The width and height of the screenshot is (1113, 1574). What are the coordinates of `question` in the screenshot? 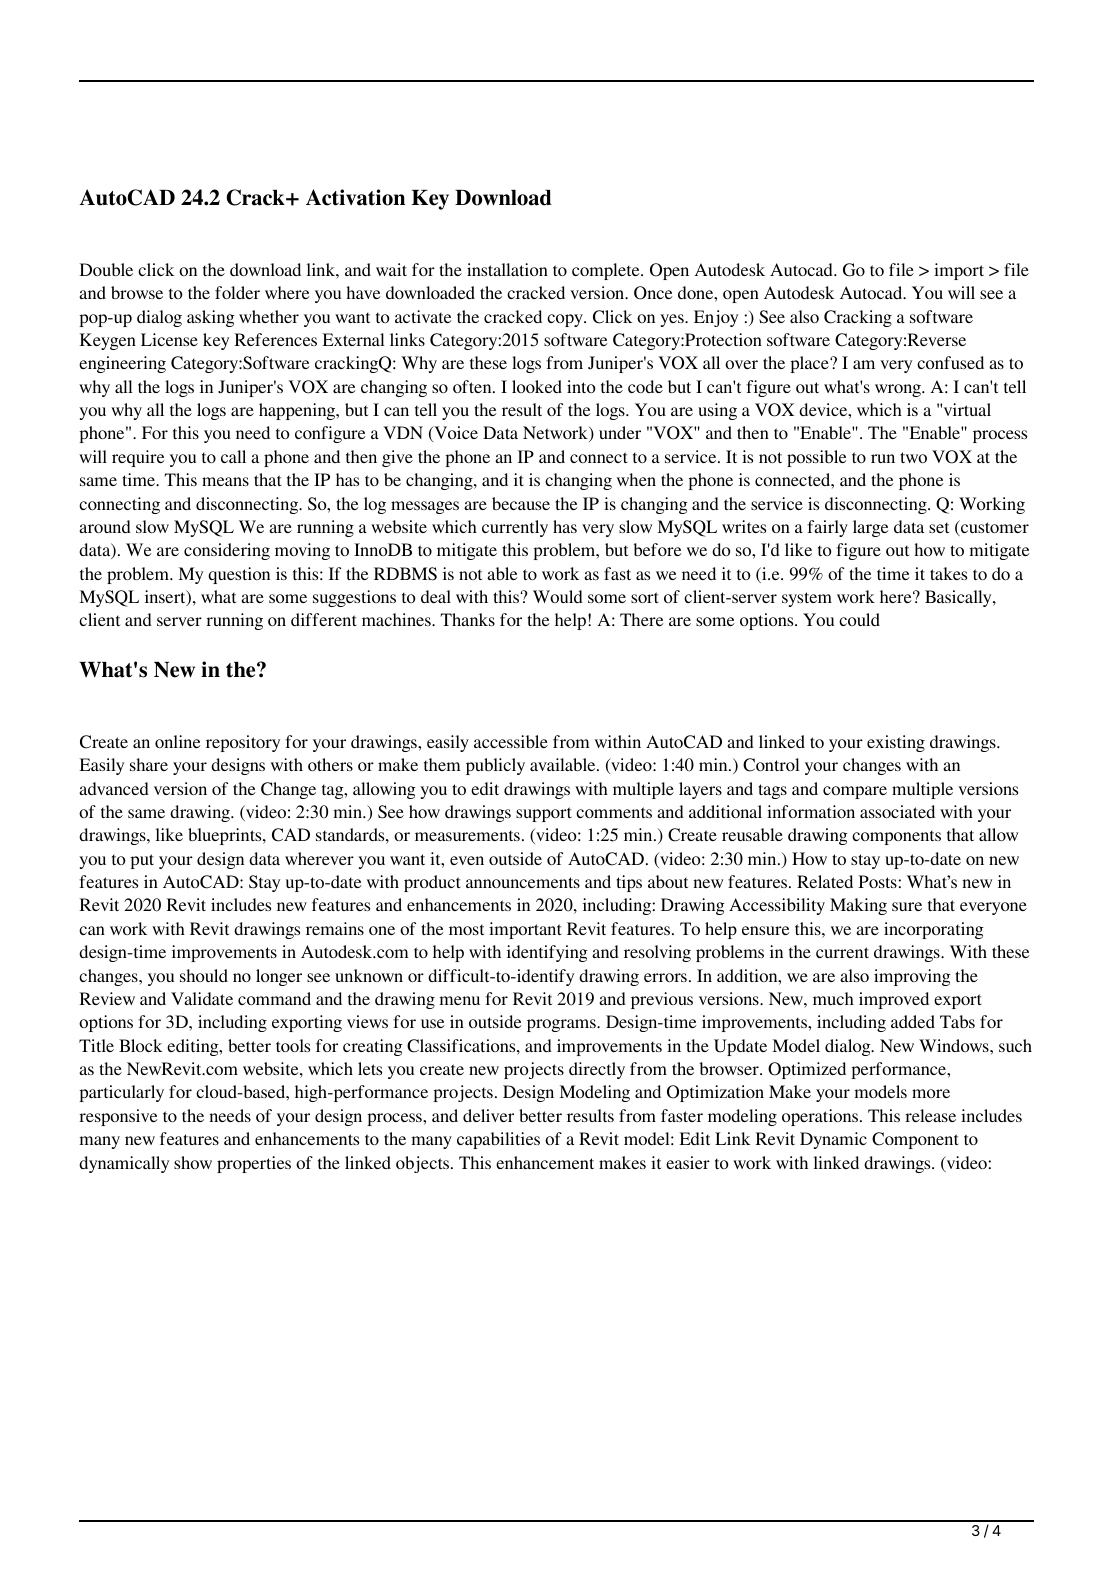 It's located at (239, 575).
